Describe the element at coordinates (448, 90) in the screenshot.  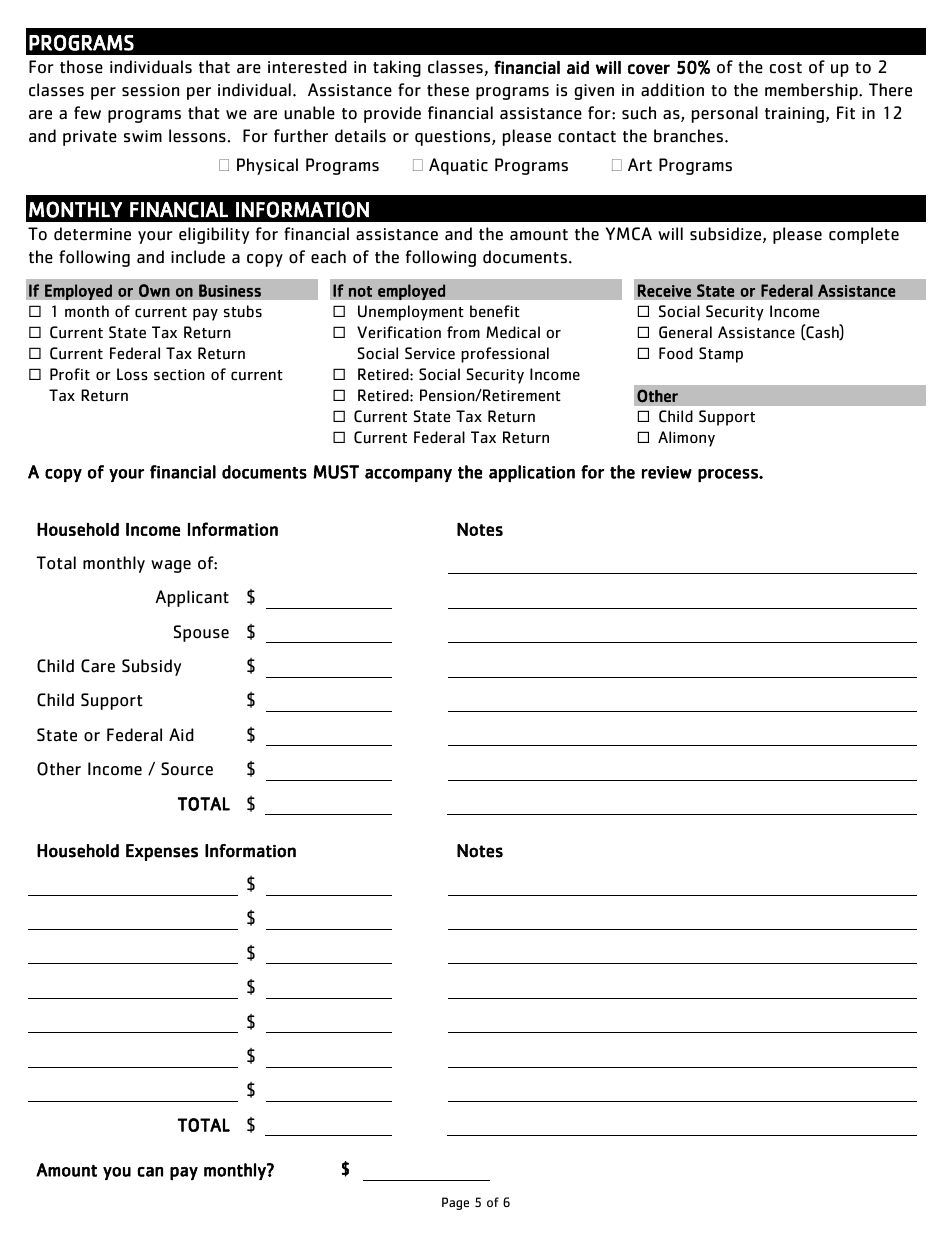
I see `these` at that location.
